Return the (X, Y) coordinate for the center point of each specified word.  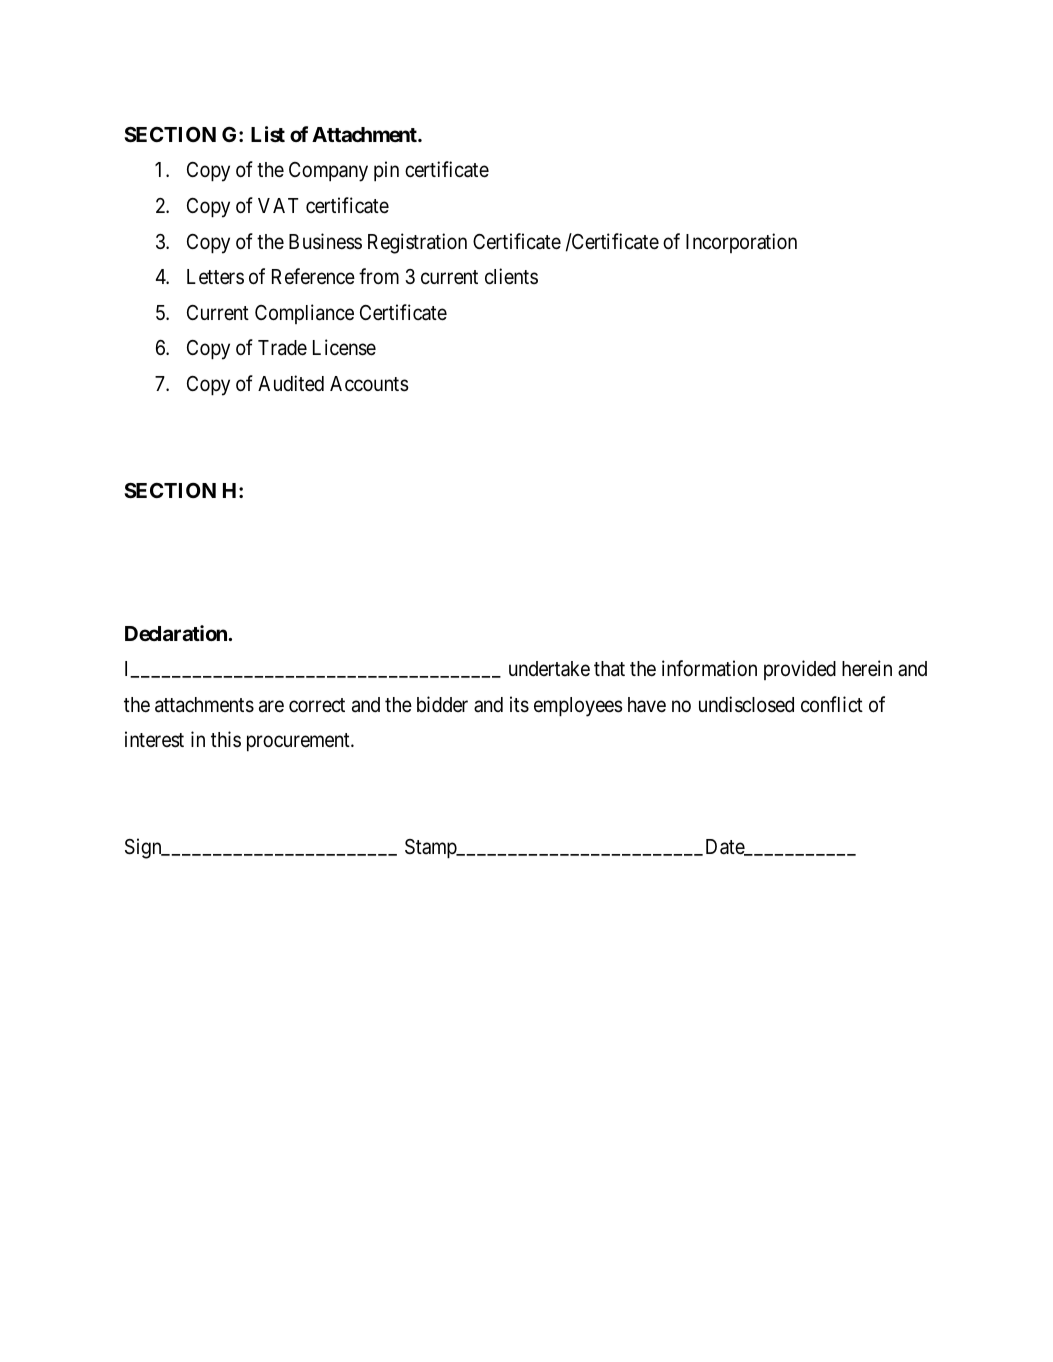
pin (386, 171)
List (268, 134)
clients (511, 276)
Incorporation (741, 243)
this (226, 739)
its (519, 704)
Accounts (369, 384)
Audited (291, 383)
